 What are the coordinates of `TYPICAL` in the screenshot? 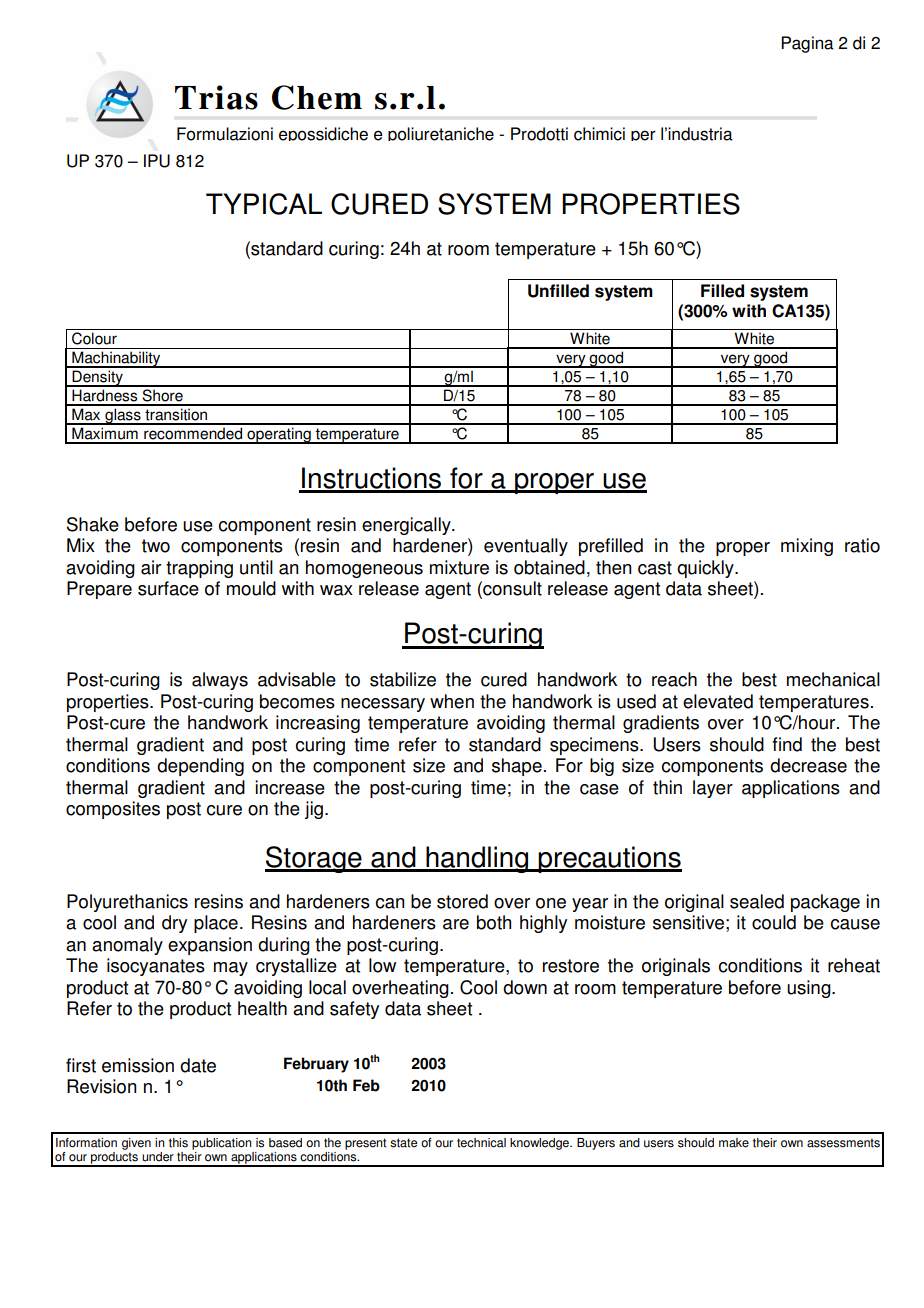 It's located at (264, 204).
